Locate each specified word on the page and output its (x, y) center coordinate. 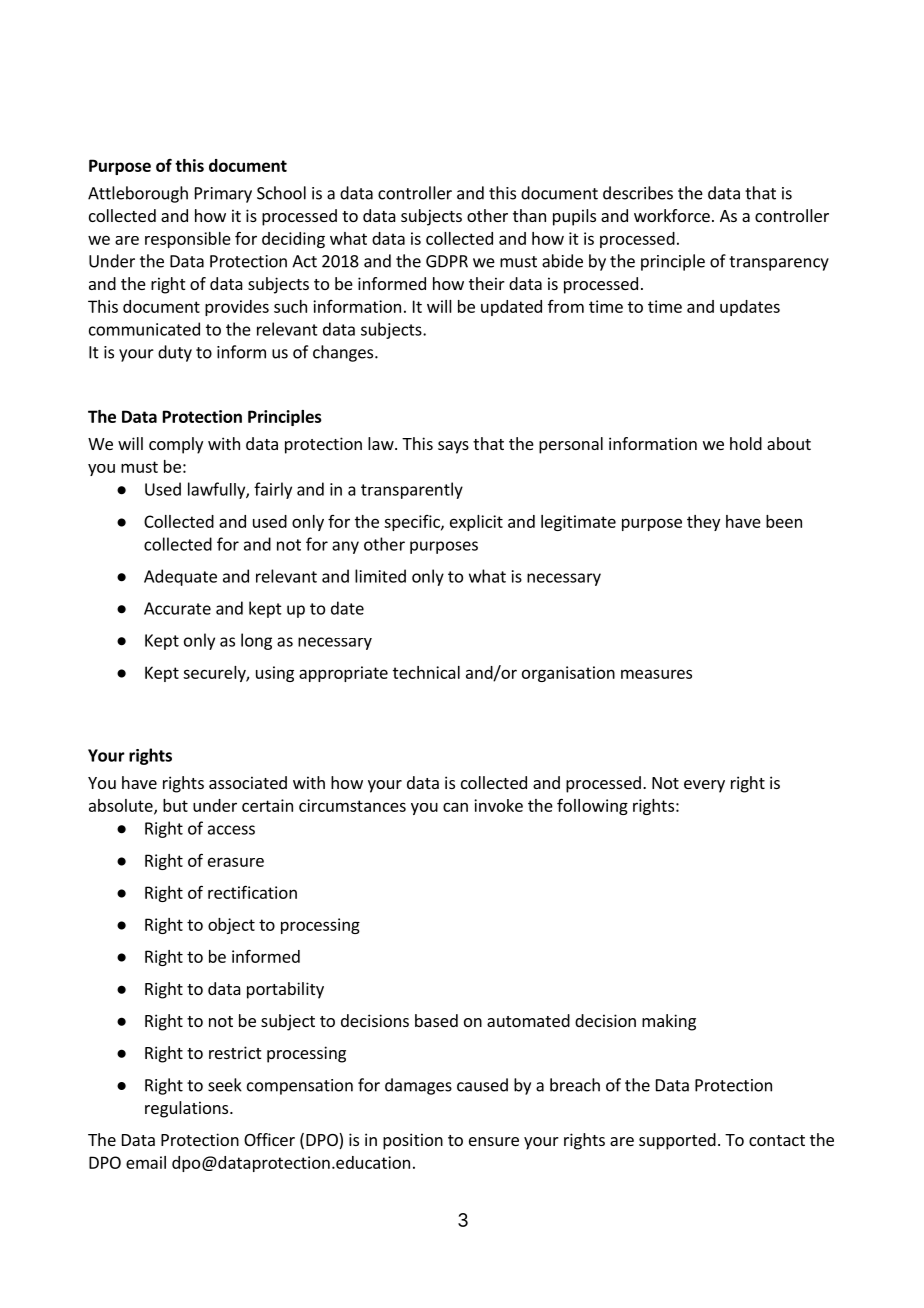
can (455, 807)
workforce (672, 215)
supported (677, 1141)
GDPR (447, 261)
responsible (188, 240)
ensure (494, 1141)
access (231, 830)
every (704, 786)
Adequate (180, 577)
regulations (188, 1109)
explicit (476, 523)
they (703, 523)
